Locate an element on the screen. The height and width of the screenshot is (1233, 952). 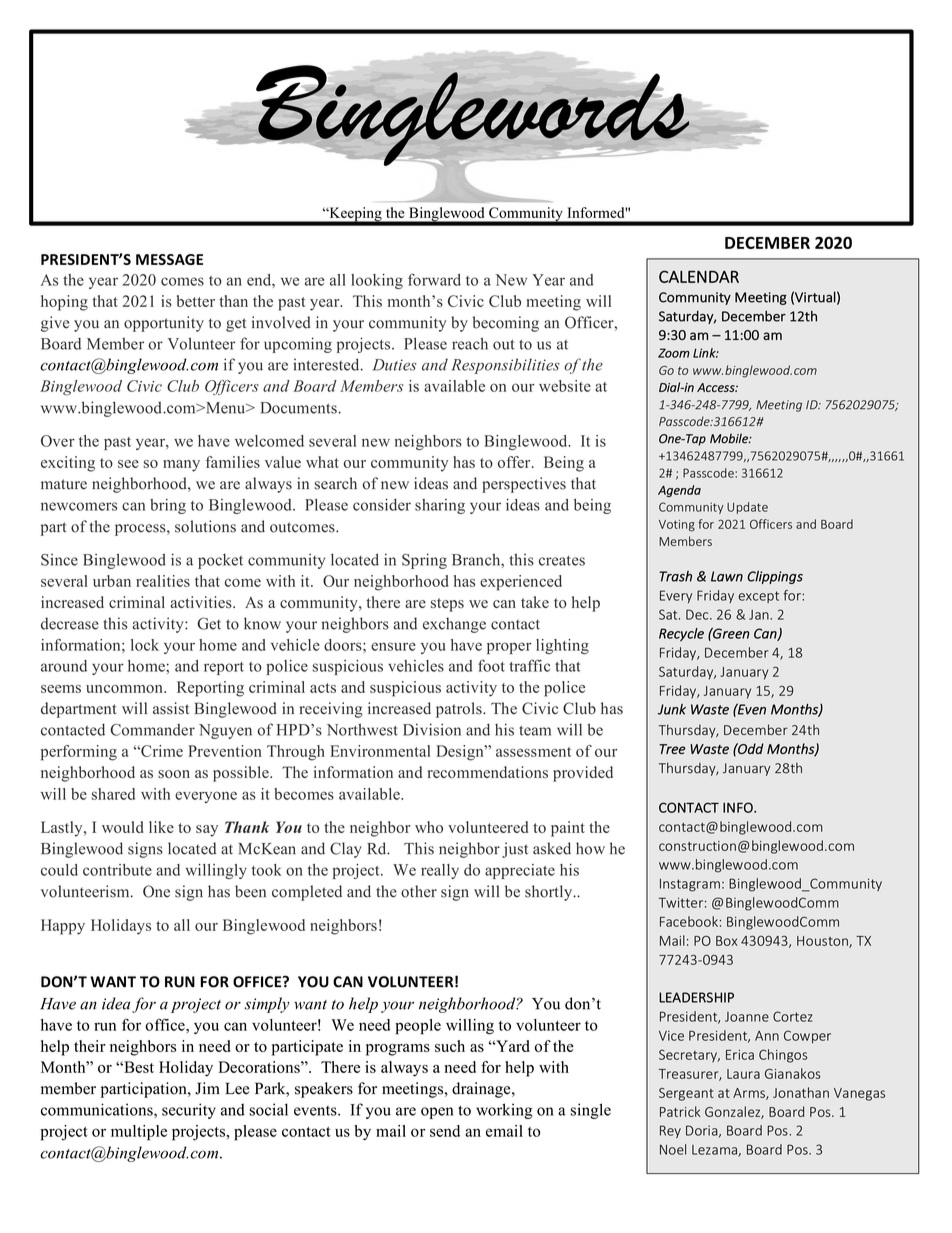
MESSAGE is located at coordinates (169, 259).
